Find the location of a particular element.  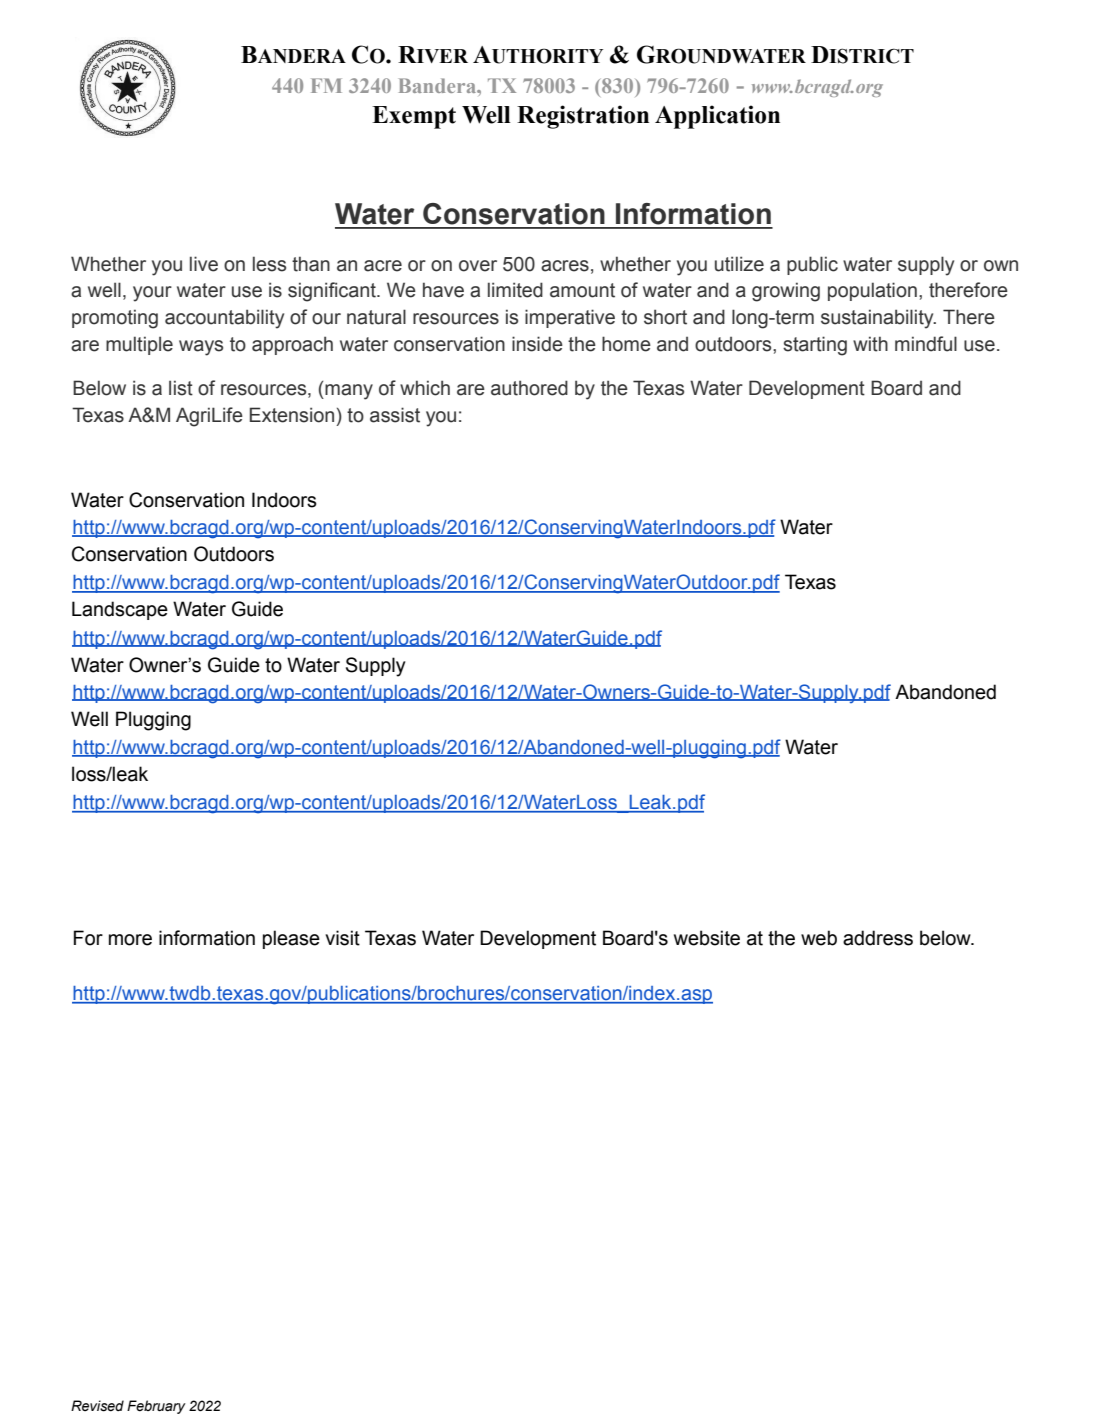

please is located at coordinates (291, 939).
